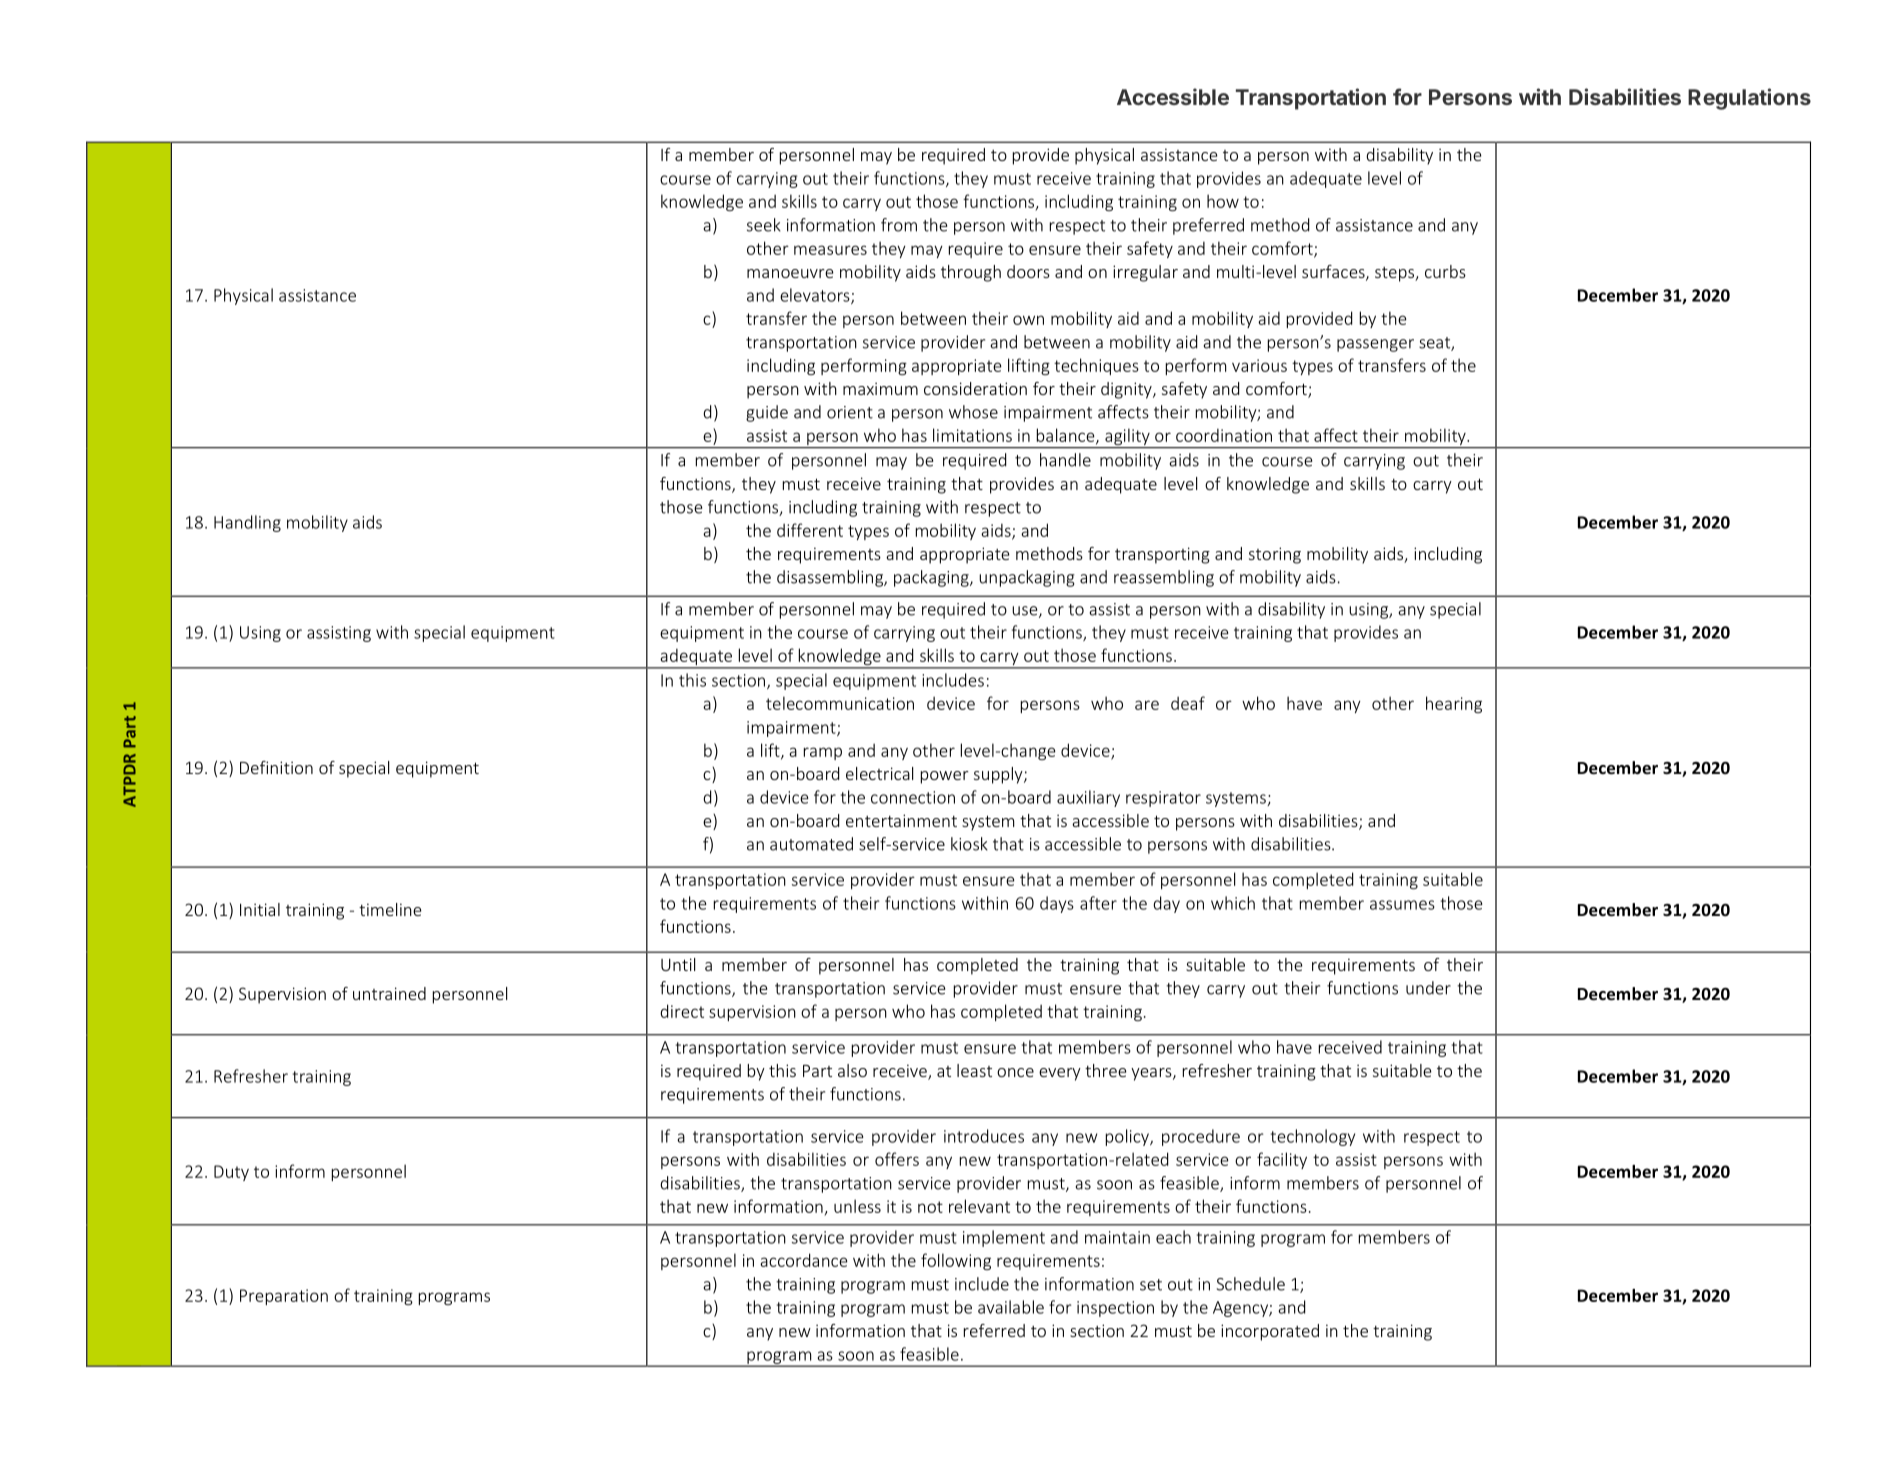 The image size is (1897, 1466). I want to click on Preparation, so click(284, 1297).
